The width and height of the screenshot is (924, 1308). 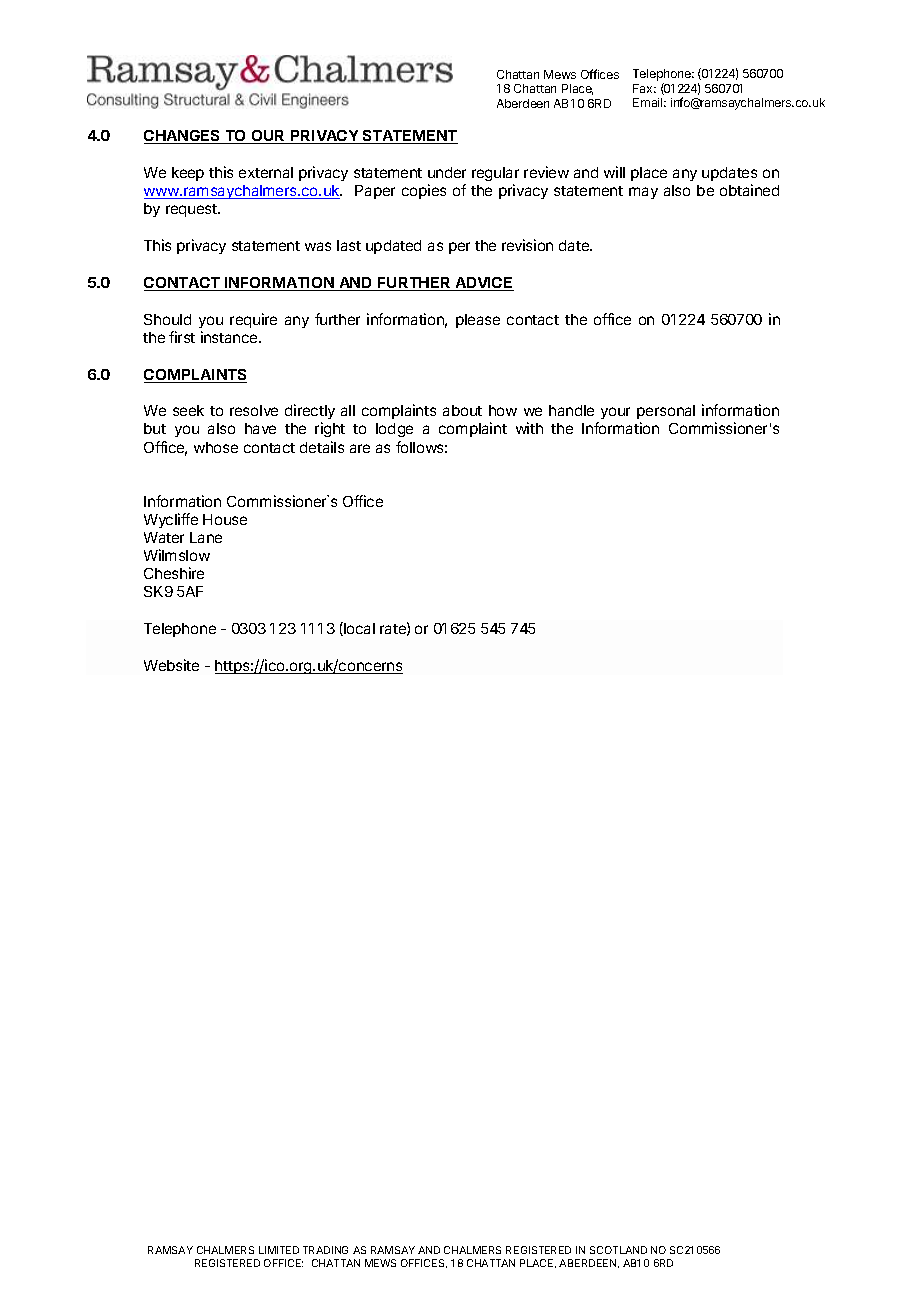 I want to click on may, so click(x=643, y=193).
